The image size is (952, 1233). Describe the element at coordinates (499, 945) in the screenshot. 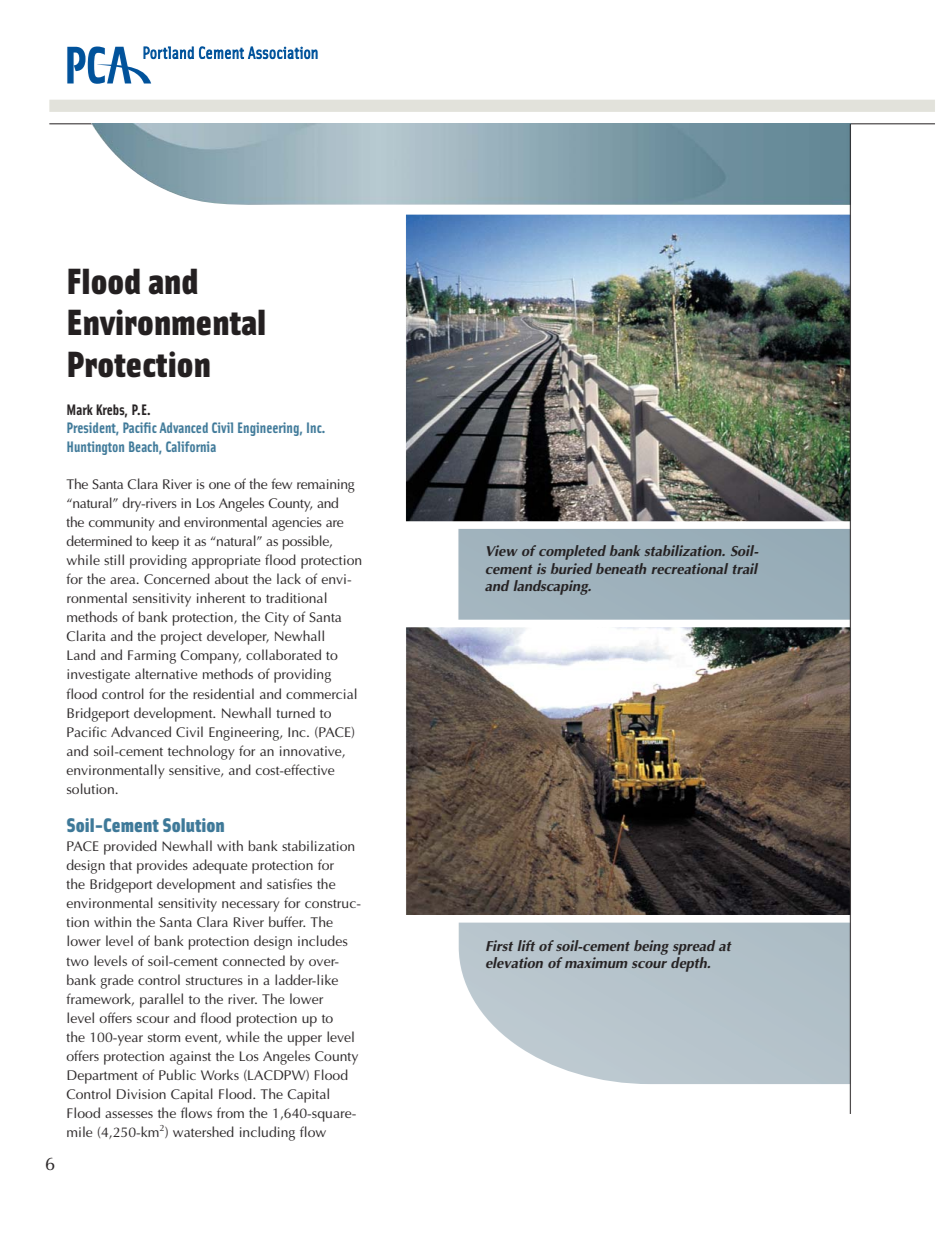

I see `First` at that location.
